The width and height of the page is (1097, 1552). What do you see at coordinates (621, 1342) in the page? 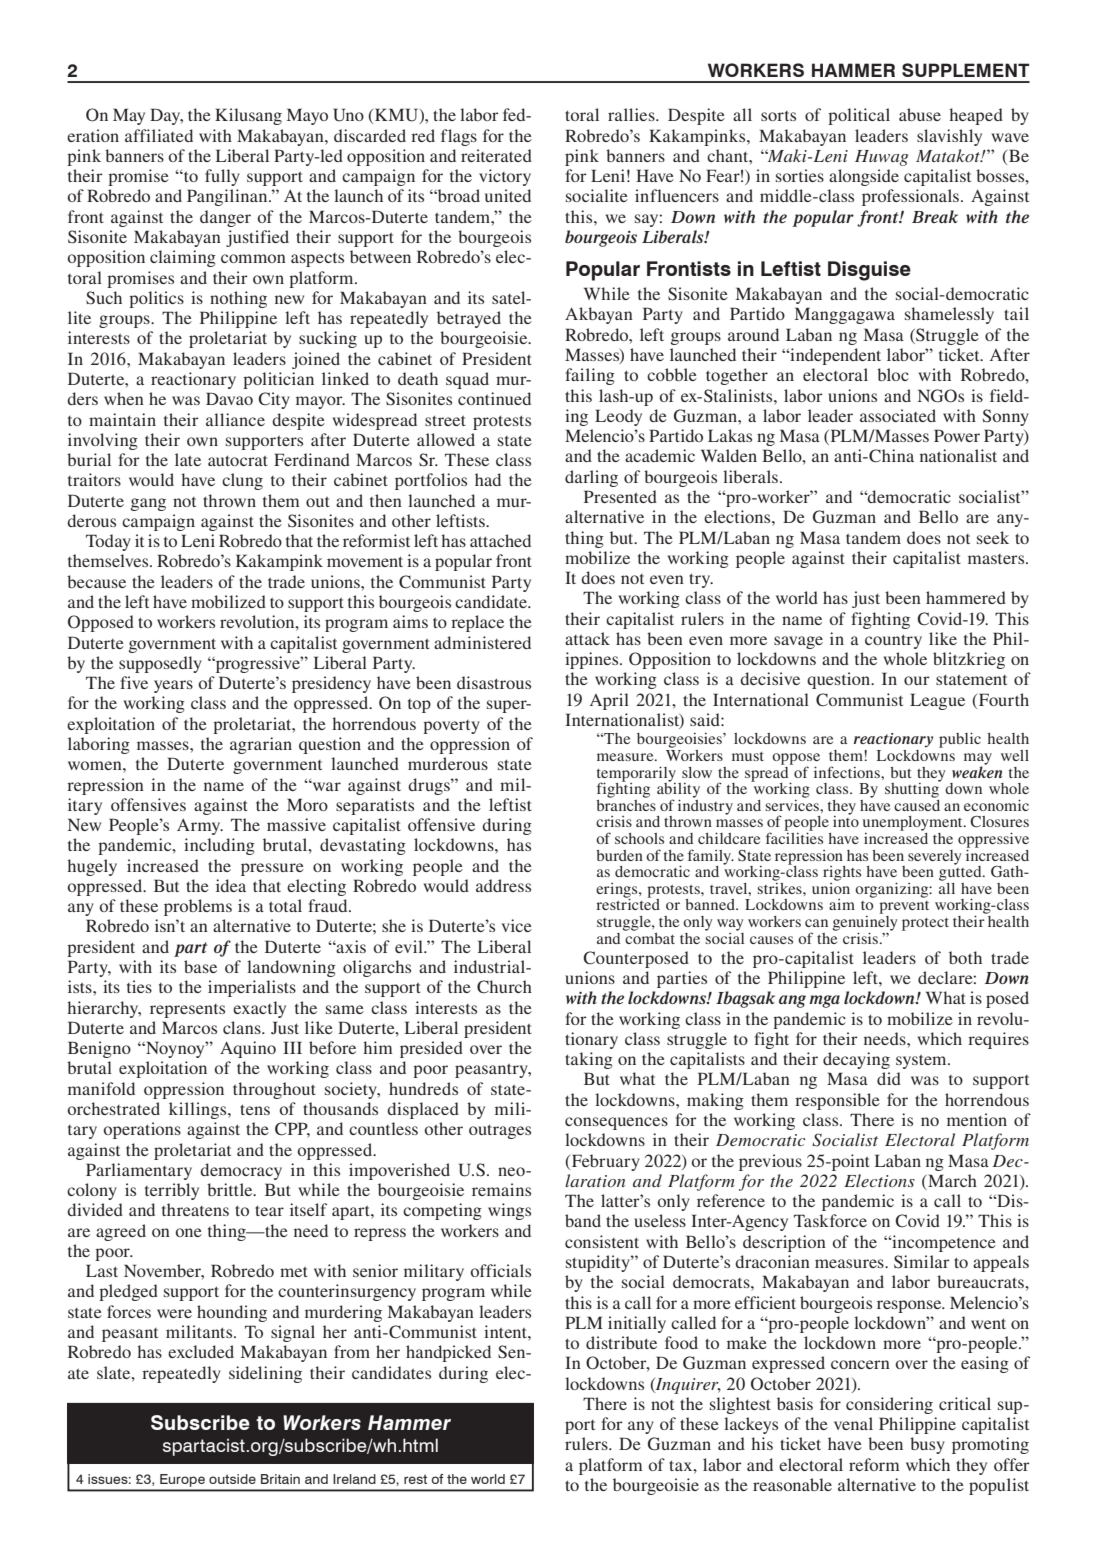
I see `distribute` at bounding box center [621, 1342].
